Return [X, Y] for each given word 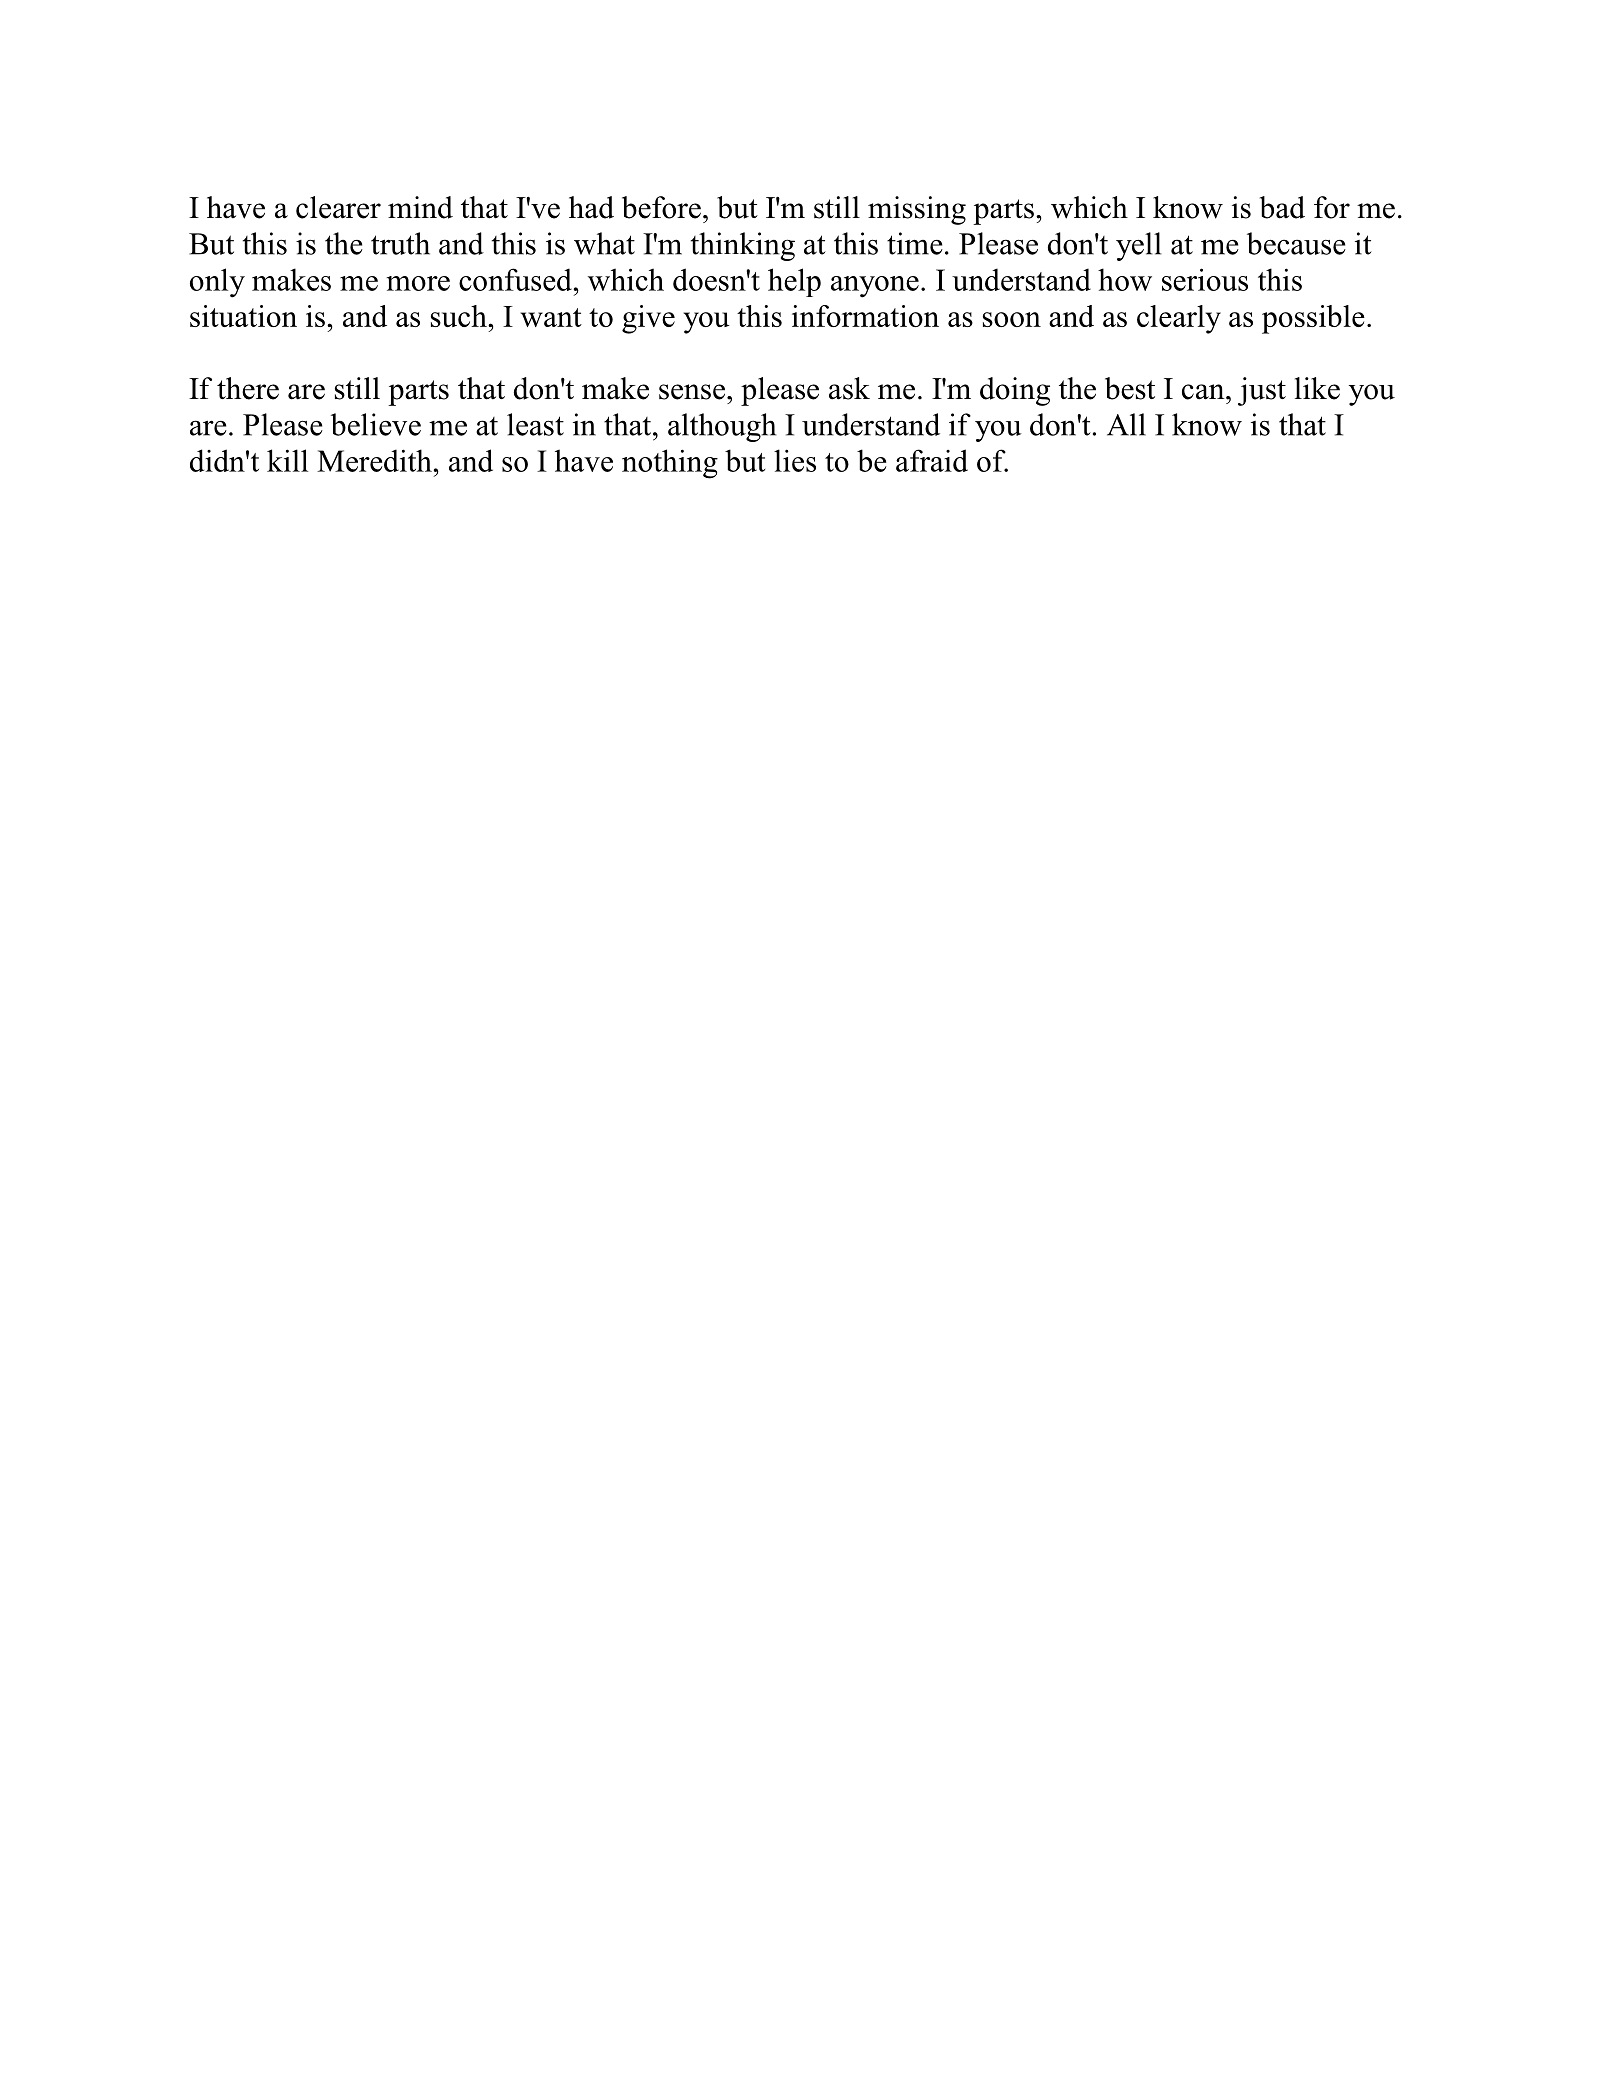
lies [795, 460]
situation [243, 316]
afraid [932, 460]
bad [1282, 207]
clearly [1179, 319]
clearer [338, 207]
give [648, 319]
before [661, 207]
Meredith [374, 460]
